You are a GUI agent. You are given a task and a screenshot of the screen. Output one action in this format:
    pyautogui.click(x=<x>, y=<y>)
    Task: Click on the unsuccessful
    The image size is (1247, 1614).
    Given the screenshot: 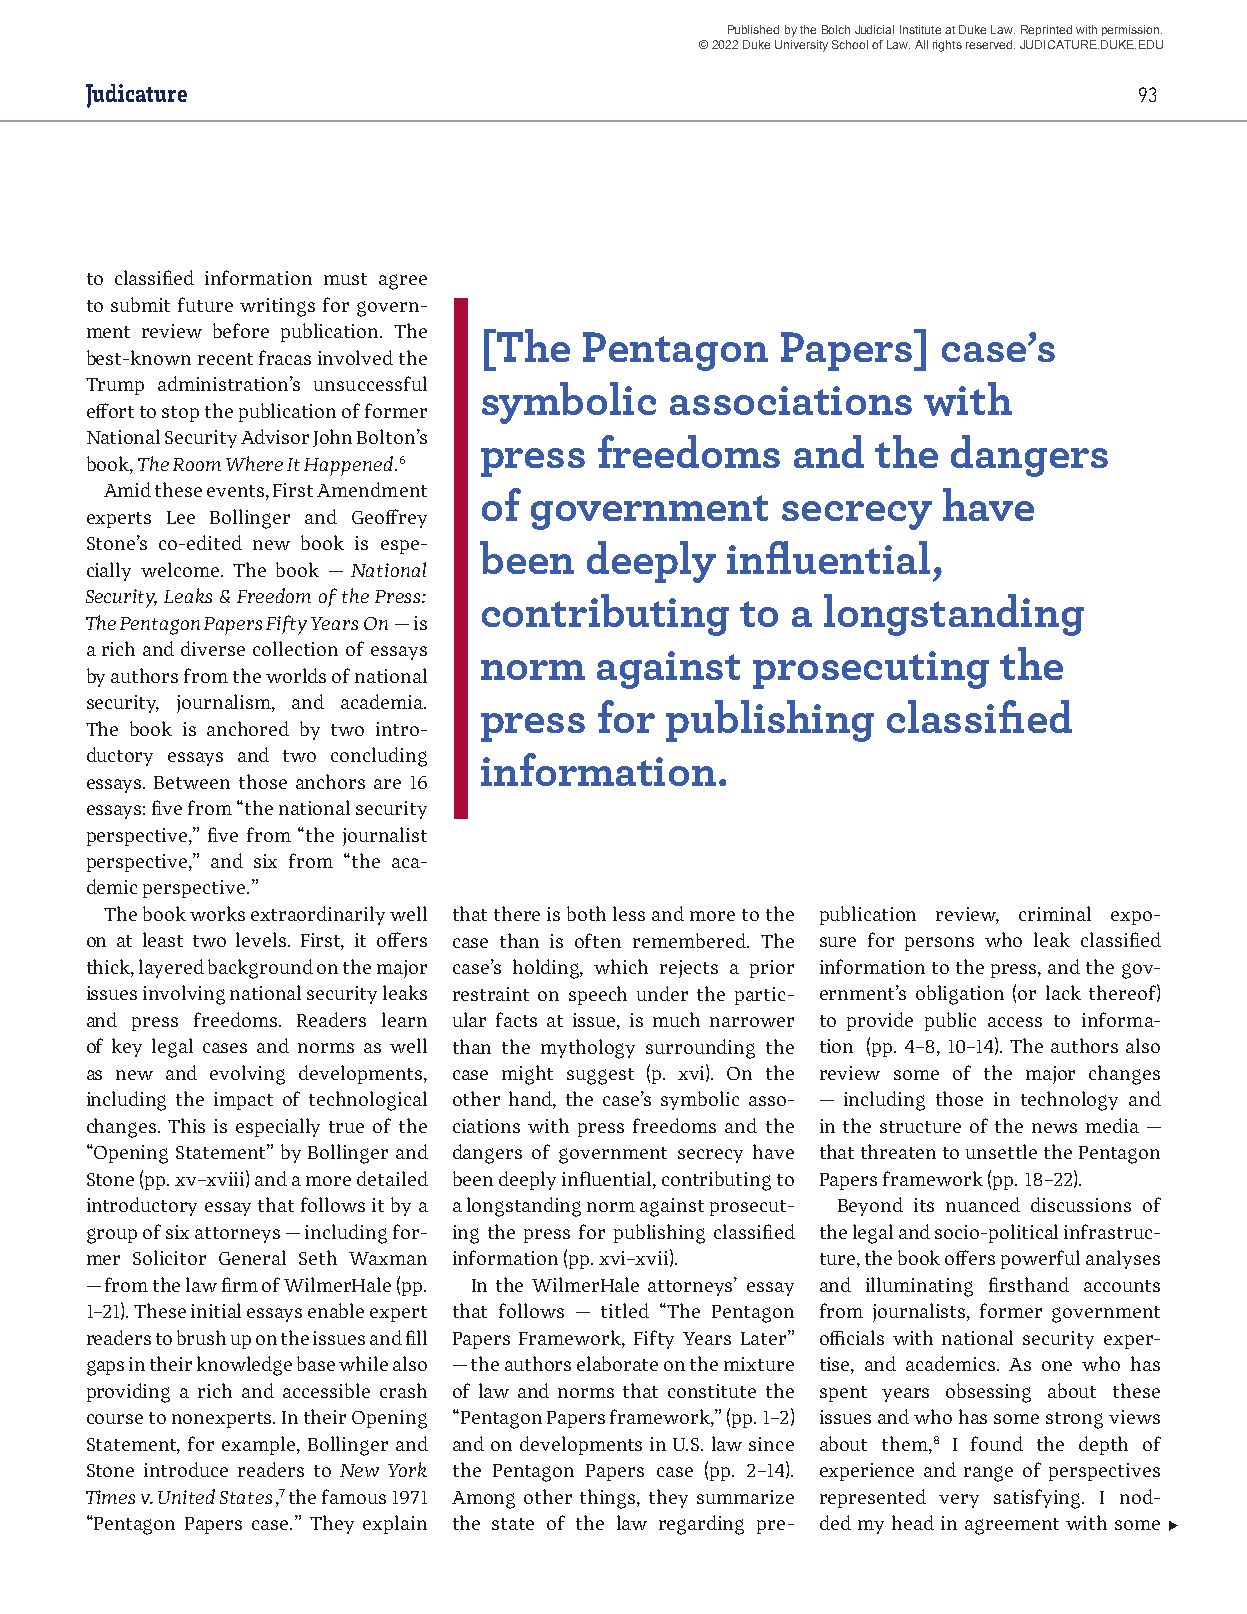 What is the action you would take?
    pyautogui.click(x=370, y=383)
